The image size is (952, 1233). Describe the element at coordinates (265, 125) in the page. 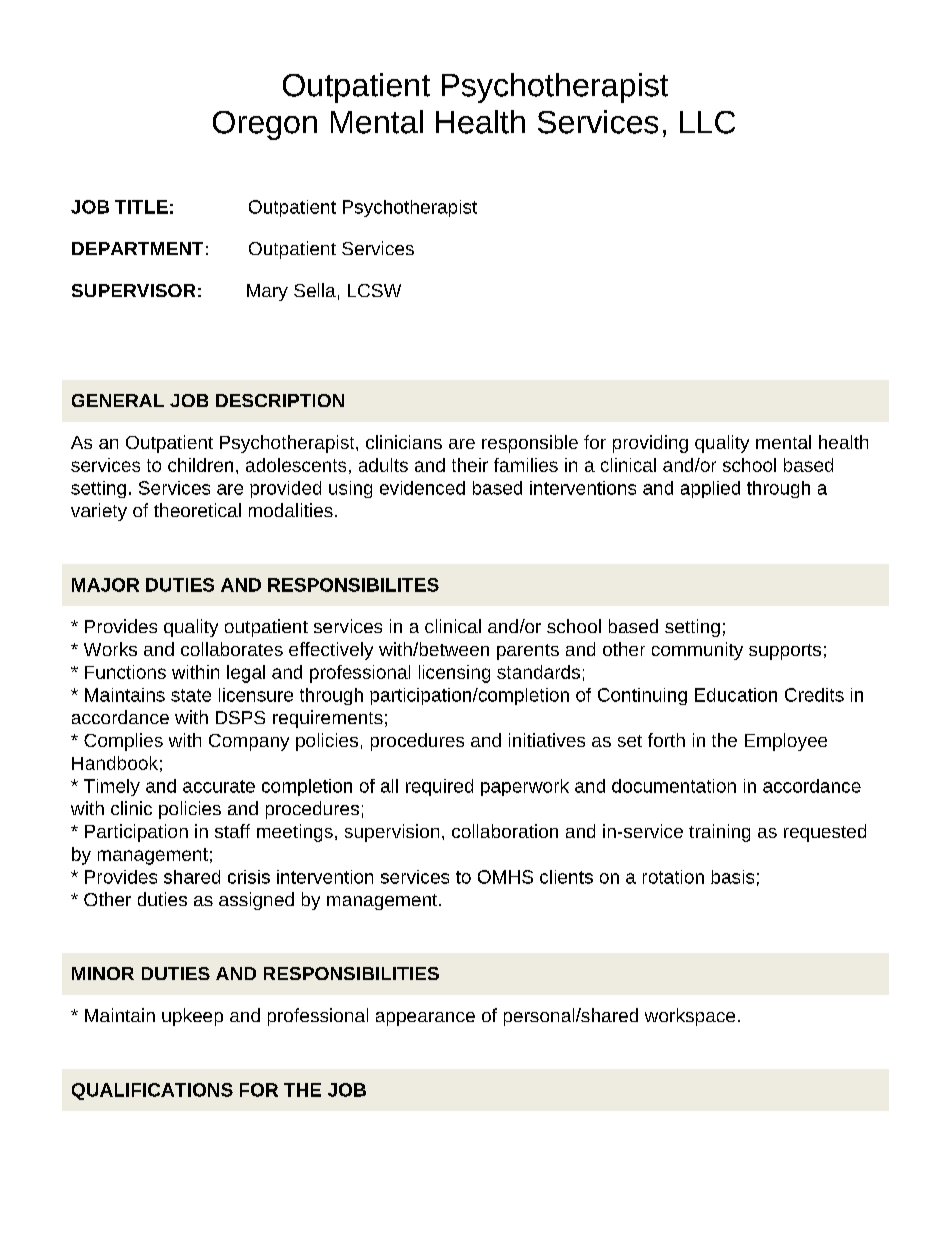

I see `Oregon` at that location.
